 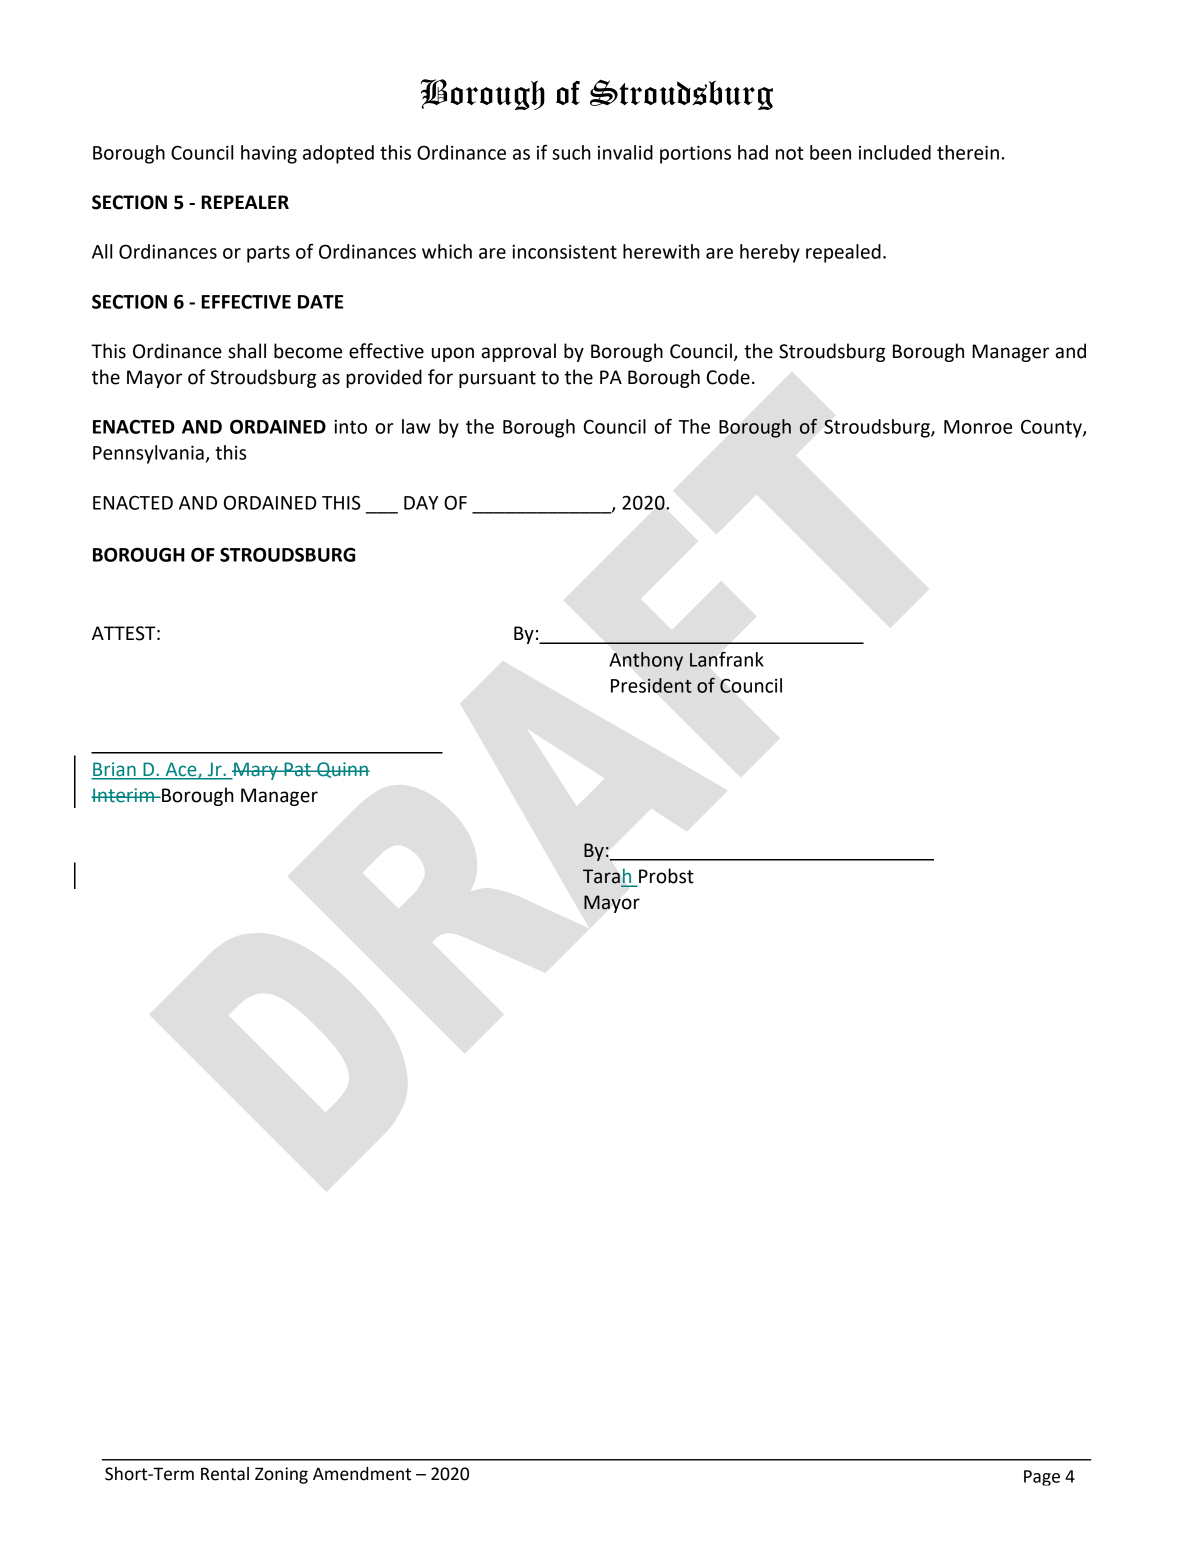 I want to click on Amendment, so click(x=362, y=1474).
